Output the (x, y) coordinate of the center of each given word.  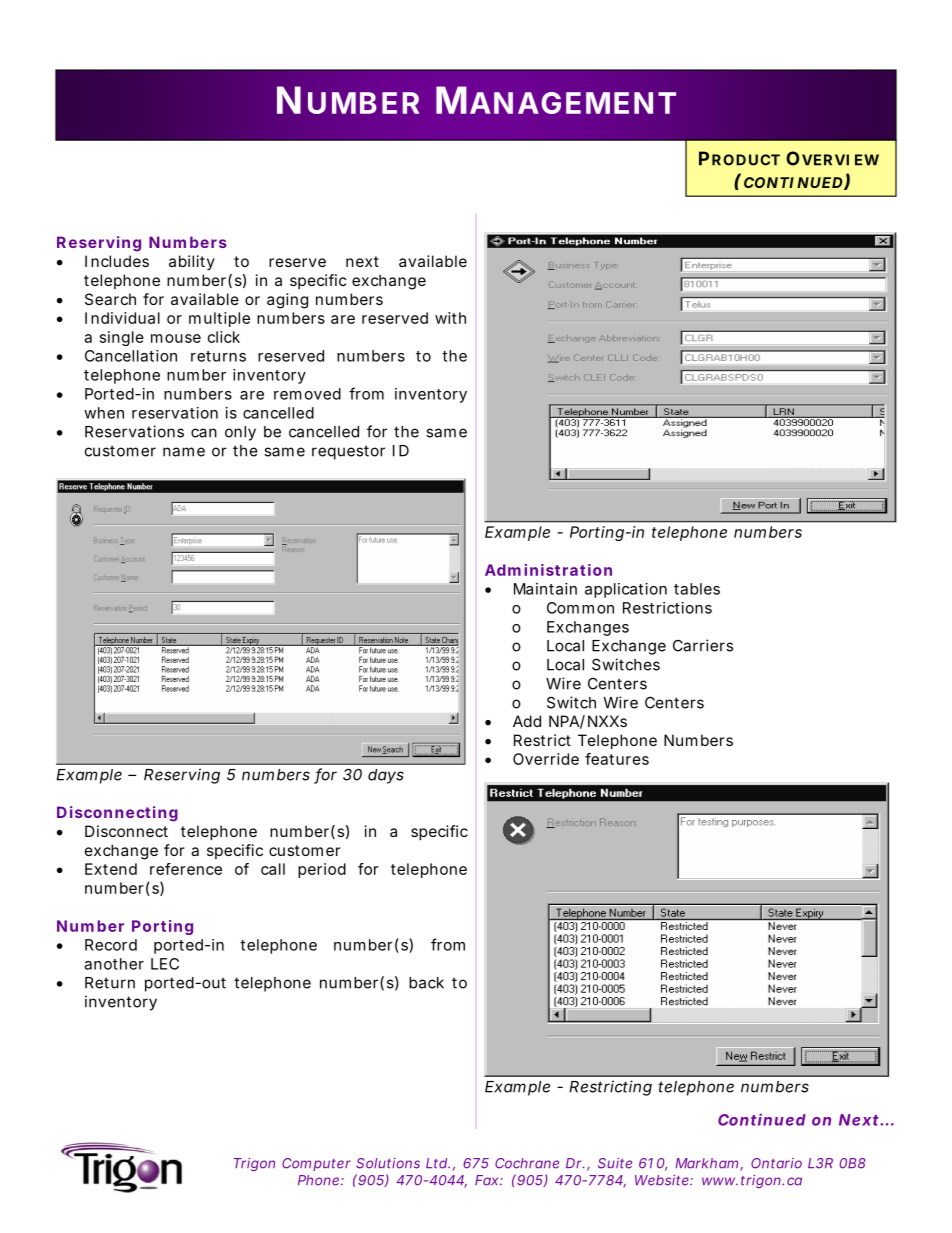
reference (186, 869)
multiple (219, 319)
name (184, 452)
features (617, 759)
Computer (316, 1164)
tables (697, 589)
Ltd (436, 1163)
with (450, 318)
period (322, 870)
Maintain (545, 589)
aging (287, 301)
